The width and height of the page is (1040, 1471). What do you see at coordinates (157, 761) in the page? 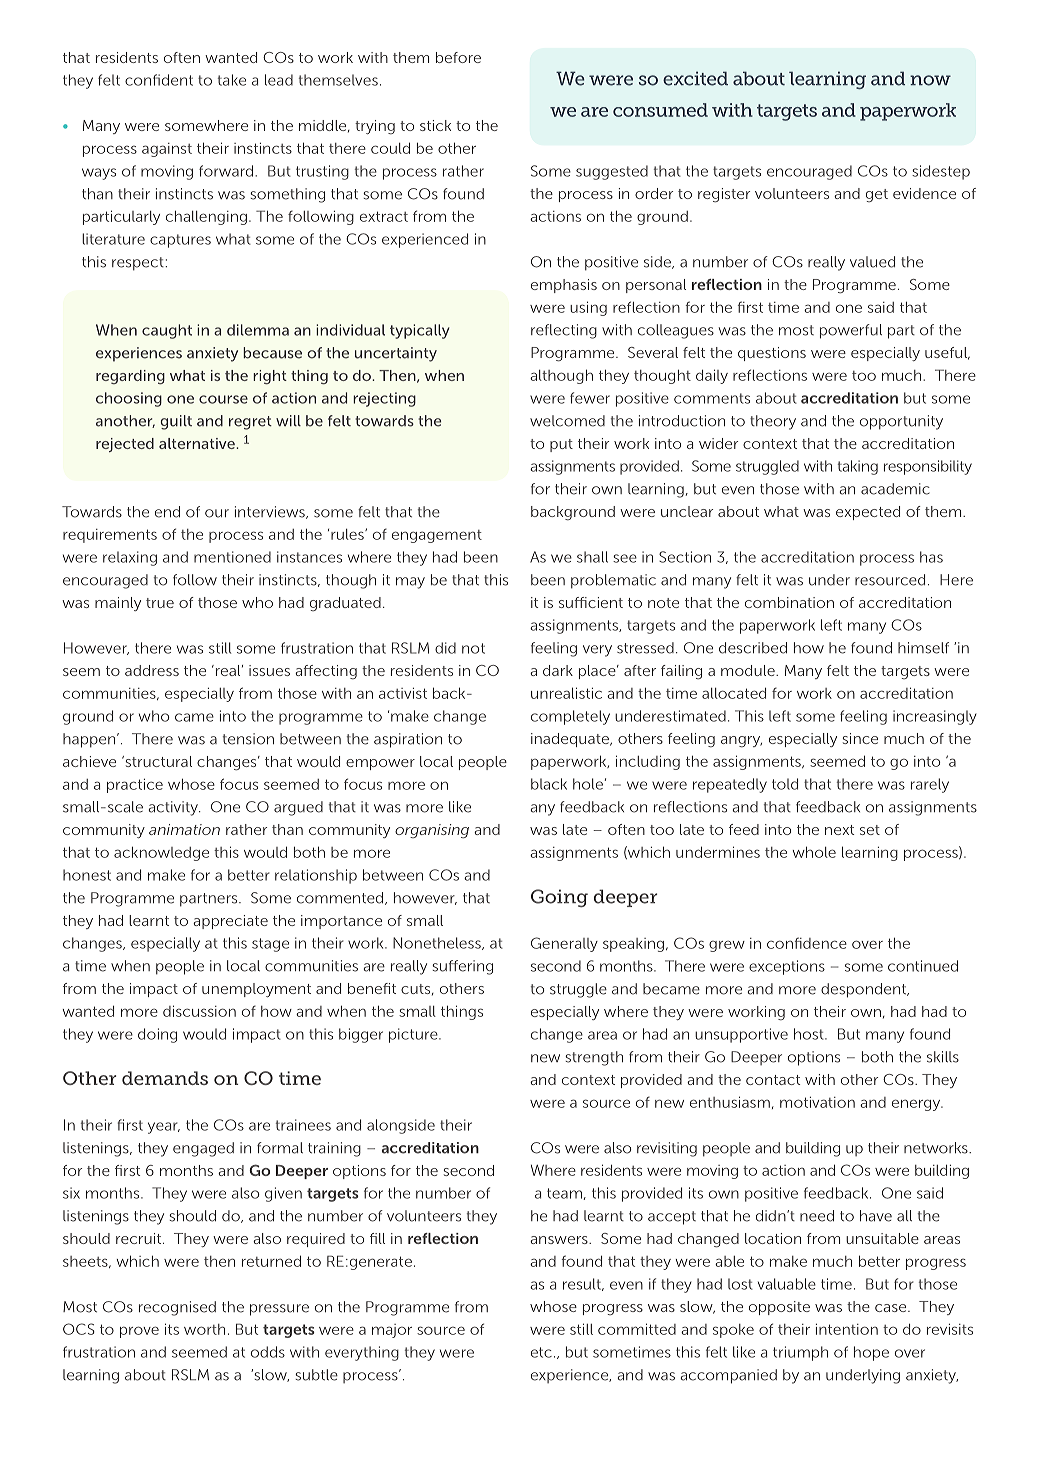
I see `structural` at bounding box center [157, 761].
